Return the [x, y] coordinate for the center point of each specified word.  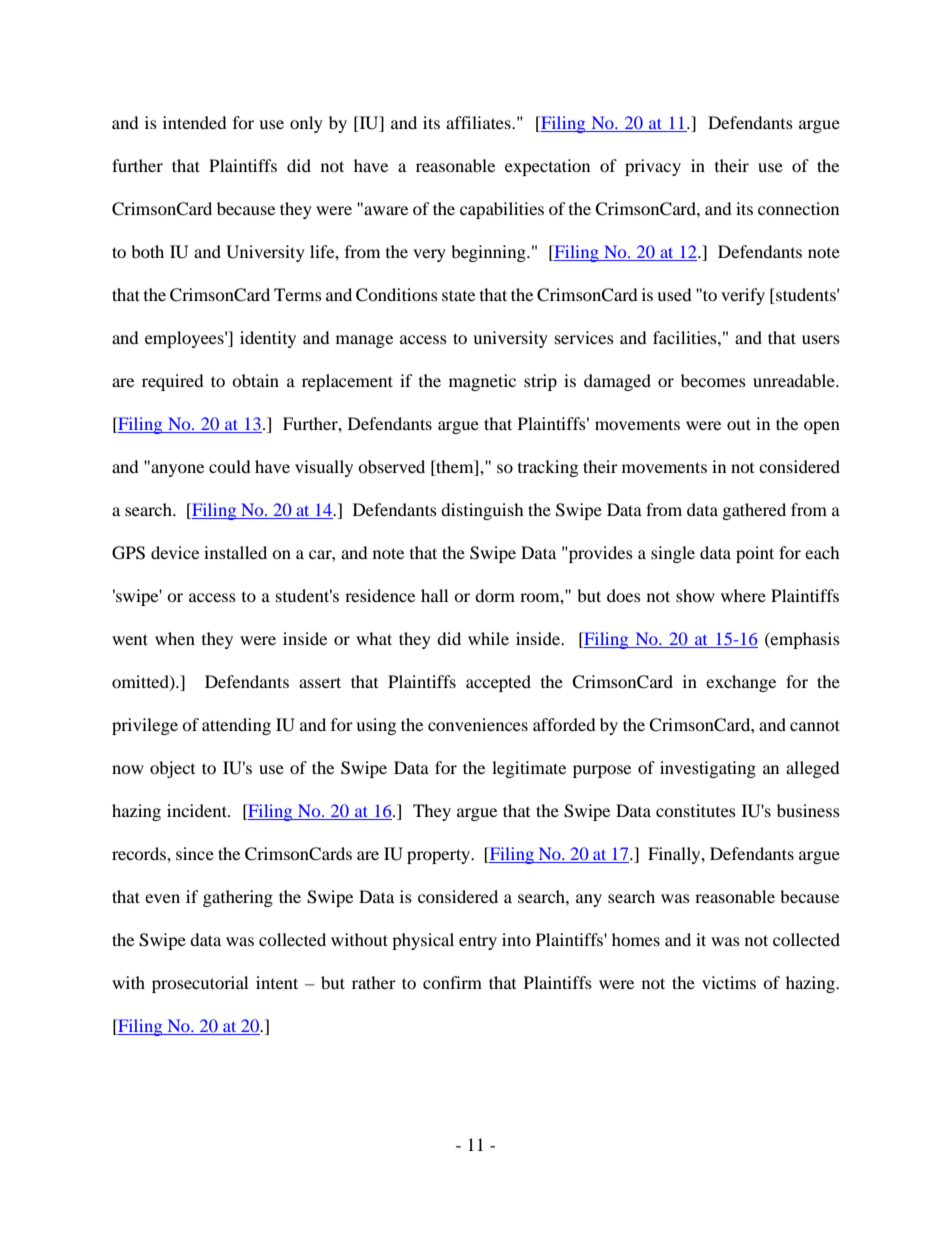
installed [235, 552]
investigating [708, 769]
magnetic [482, 382]
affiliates [479, 122]
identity [268, 339]
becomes [713, 380]
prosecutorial [200, 984]
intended [195, 122]
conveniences [478, 724]
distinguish [482, 511]
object [172, 769]
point [755, 554]
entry [478, 942]
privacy [653, 167]
